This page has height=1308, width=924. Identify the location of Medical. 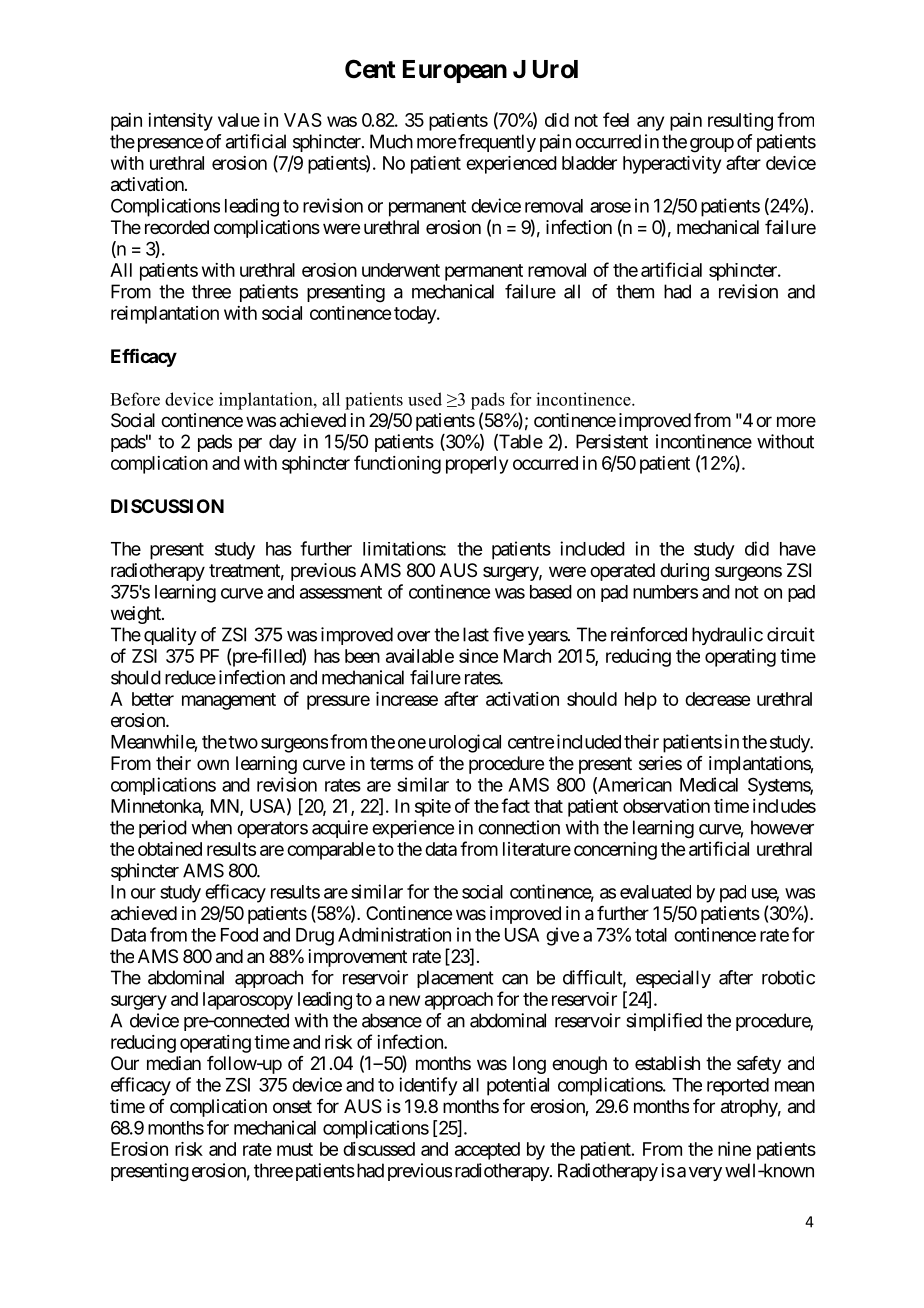
(709, 784).
